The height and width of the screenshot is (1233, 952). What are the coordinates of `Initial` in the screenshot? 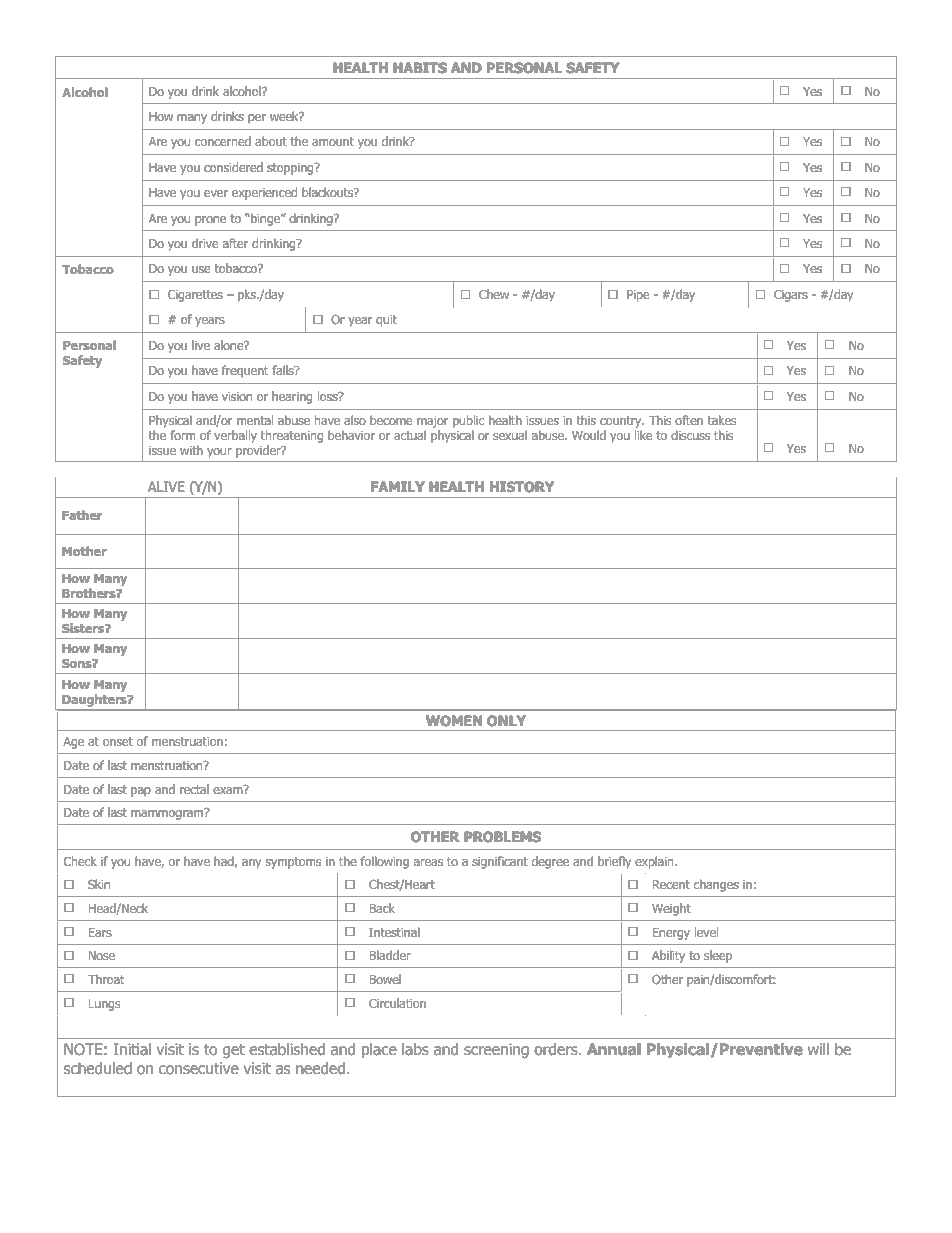 It's located at (132, 1049).
